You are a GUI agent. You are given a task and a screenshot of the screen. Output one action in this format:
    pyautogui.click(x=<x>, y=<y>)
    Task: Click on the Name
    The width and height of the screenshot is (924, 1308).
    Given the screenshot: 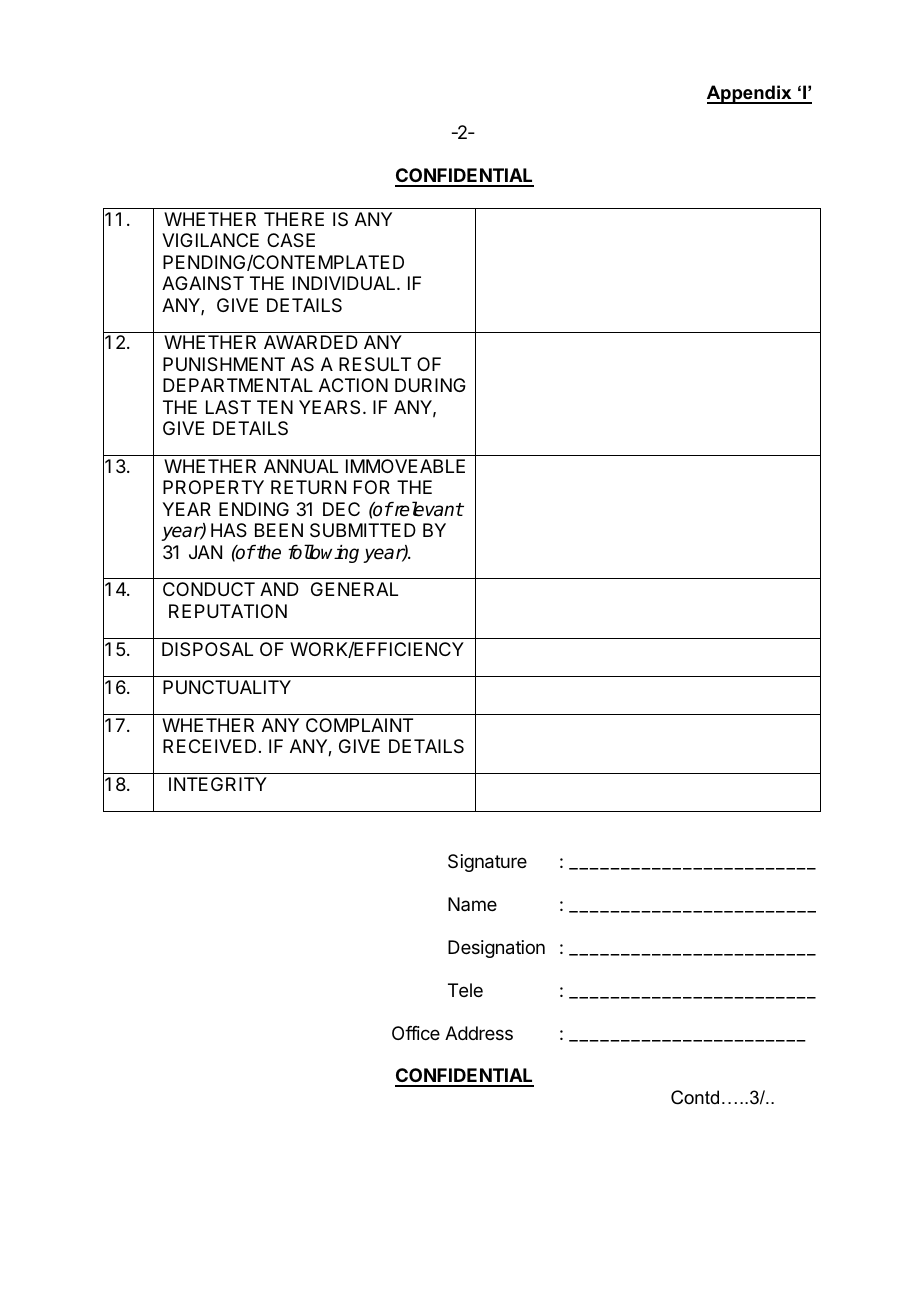 What is the action you would take?
    pyautogui.click(x=472, y=904)
